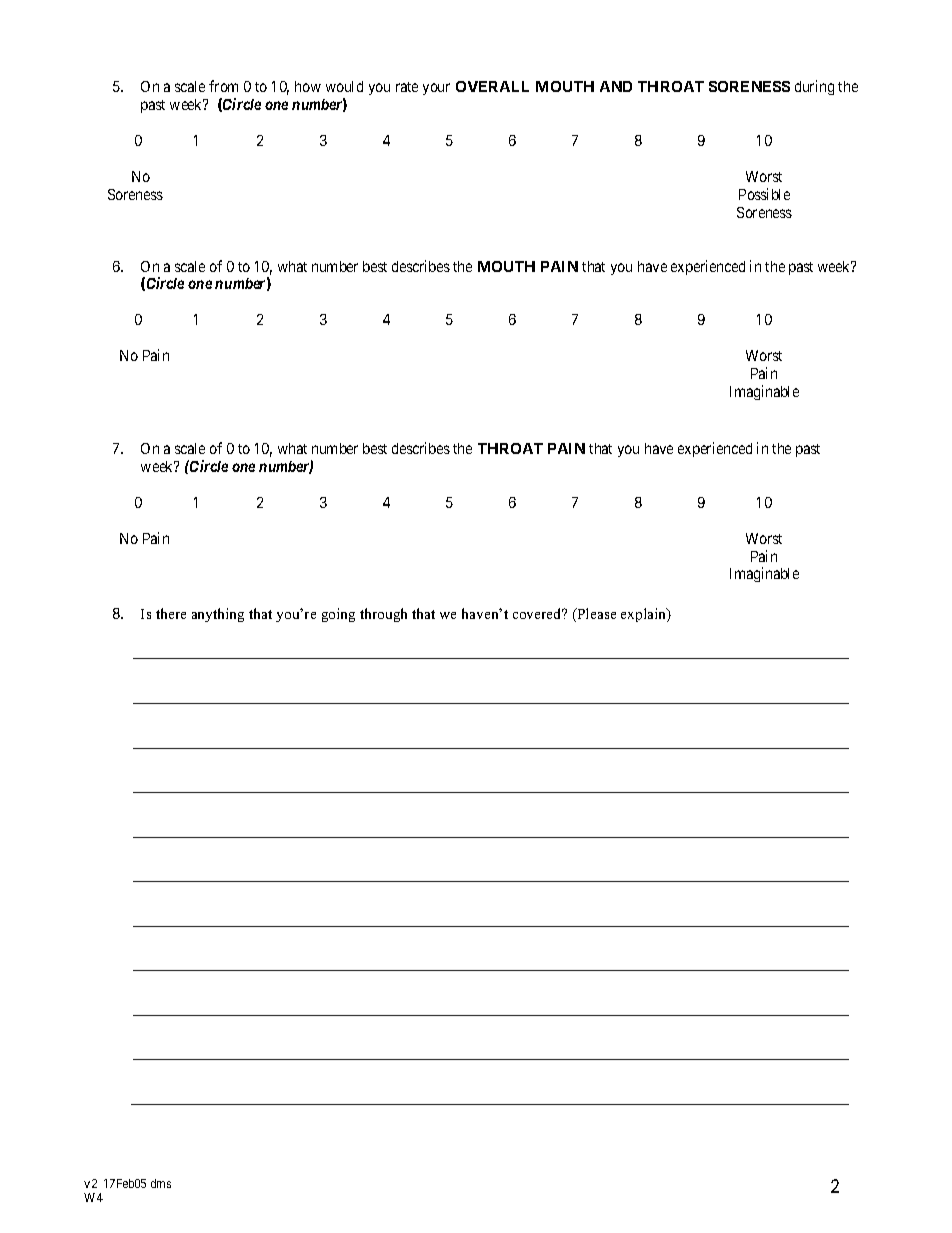 The height and width of the screenshot is (1233, 952). What do you see at coordinates (538, 613) in the screenshot?
I see `covered` at bounding box center [538, 613].
